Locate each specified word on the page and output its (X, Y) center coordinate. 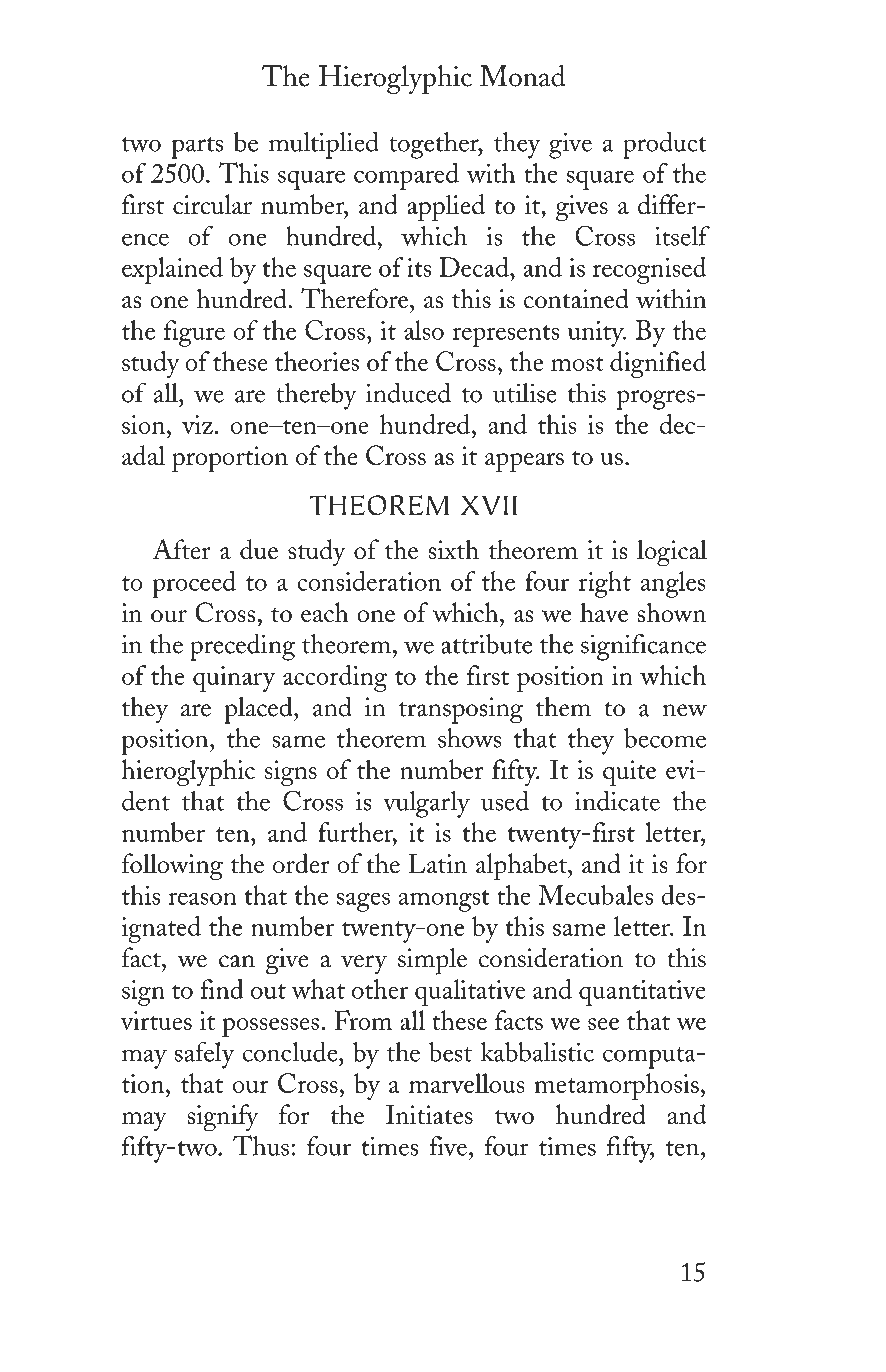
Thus (261, 1145)
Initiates (429, 1114)
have (604, 612)
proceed (194, 584)
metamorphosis (617, 1086)
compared (406, 176)
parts (197, 148)
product (665, 145)
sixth (454, 549)
